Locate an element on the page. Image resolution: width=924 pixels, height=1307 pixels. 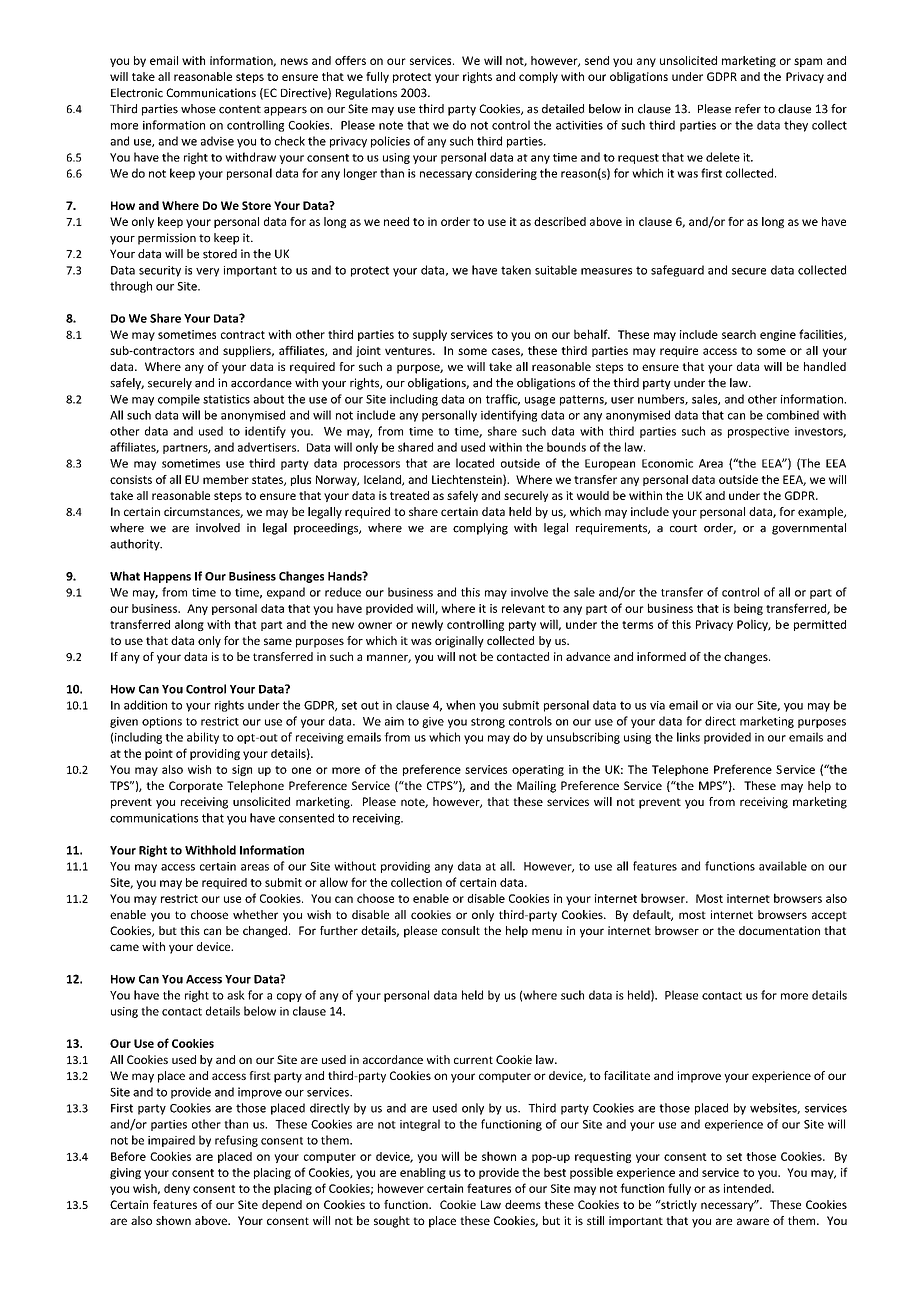
being is located at coordinates (748, 609).
